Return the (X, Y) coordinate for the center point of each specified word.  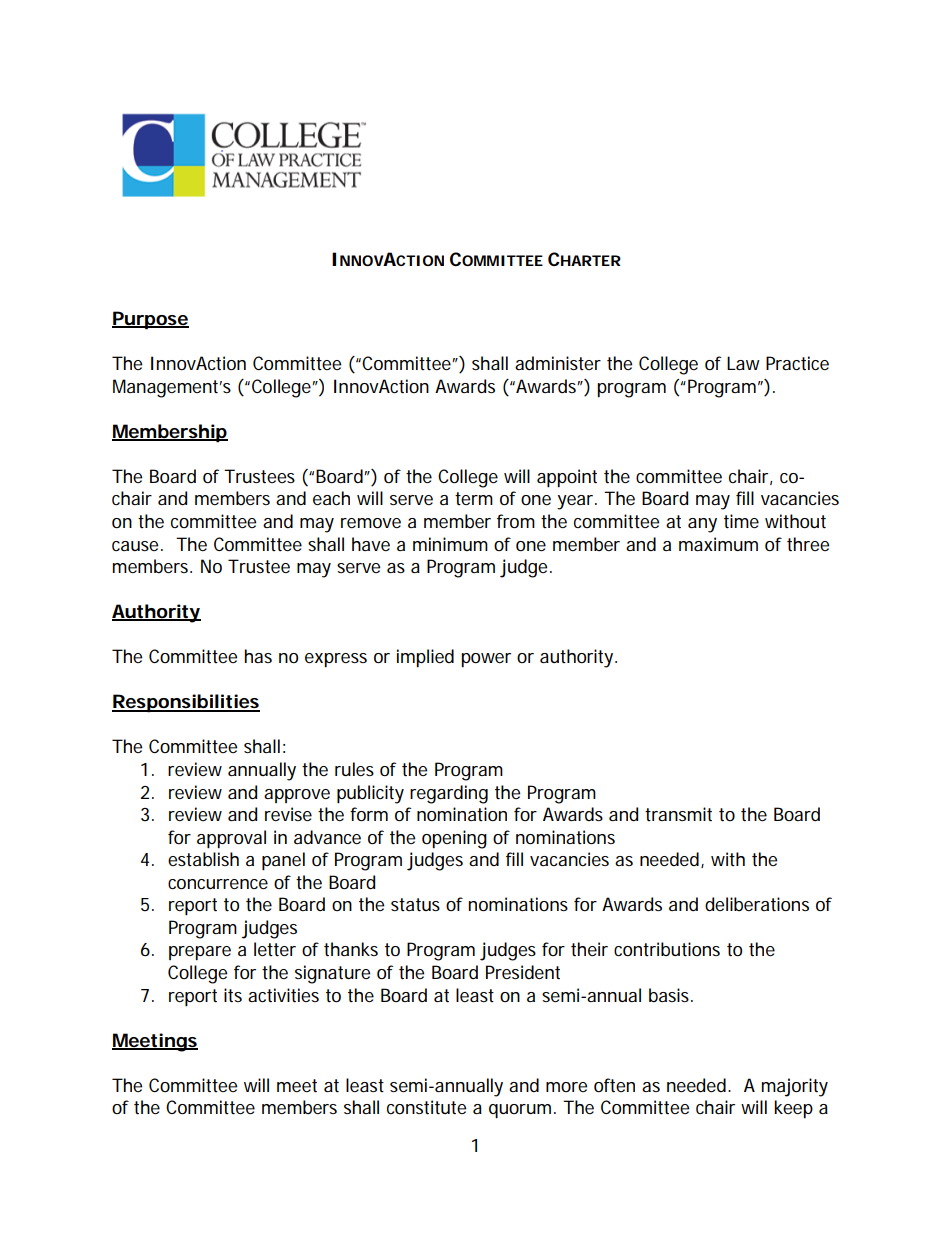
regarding (449, 794)
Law (743, 363)
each (331, 498)
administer (558, 363)
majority (795, 1087)
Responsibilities (186, 703)
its (233, 995)
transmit (678, 814)
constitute (426, 1107)
